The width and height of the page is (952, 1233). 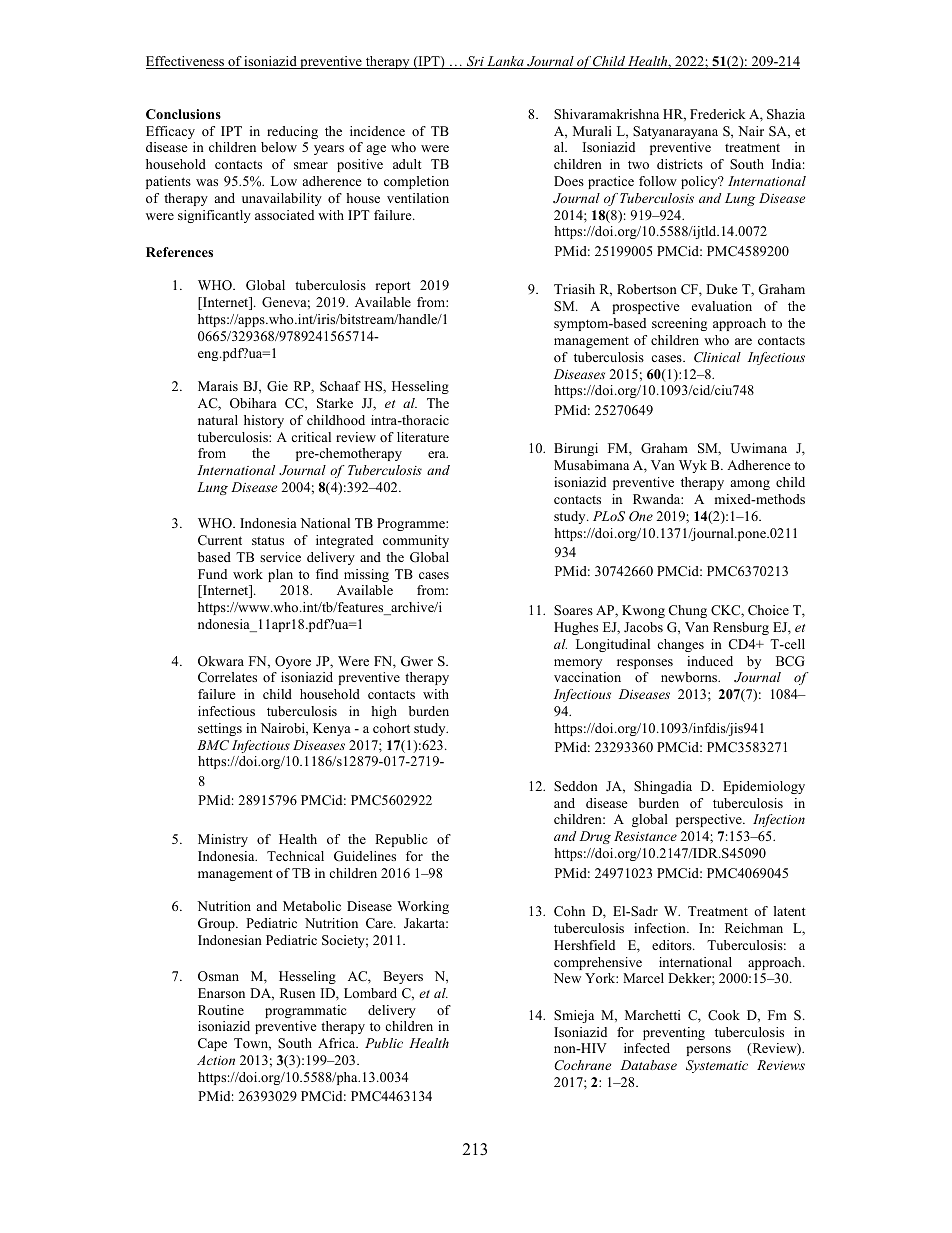 What do you see at coordinates (582, 1065) in the page?
I see `Cochrane` at bounding box center [582, 1065].
